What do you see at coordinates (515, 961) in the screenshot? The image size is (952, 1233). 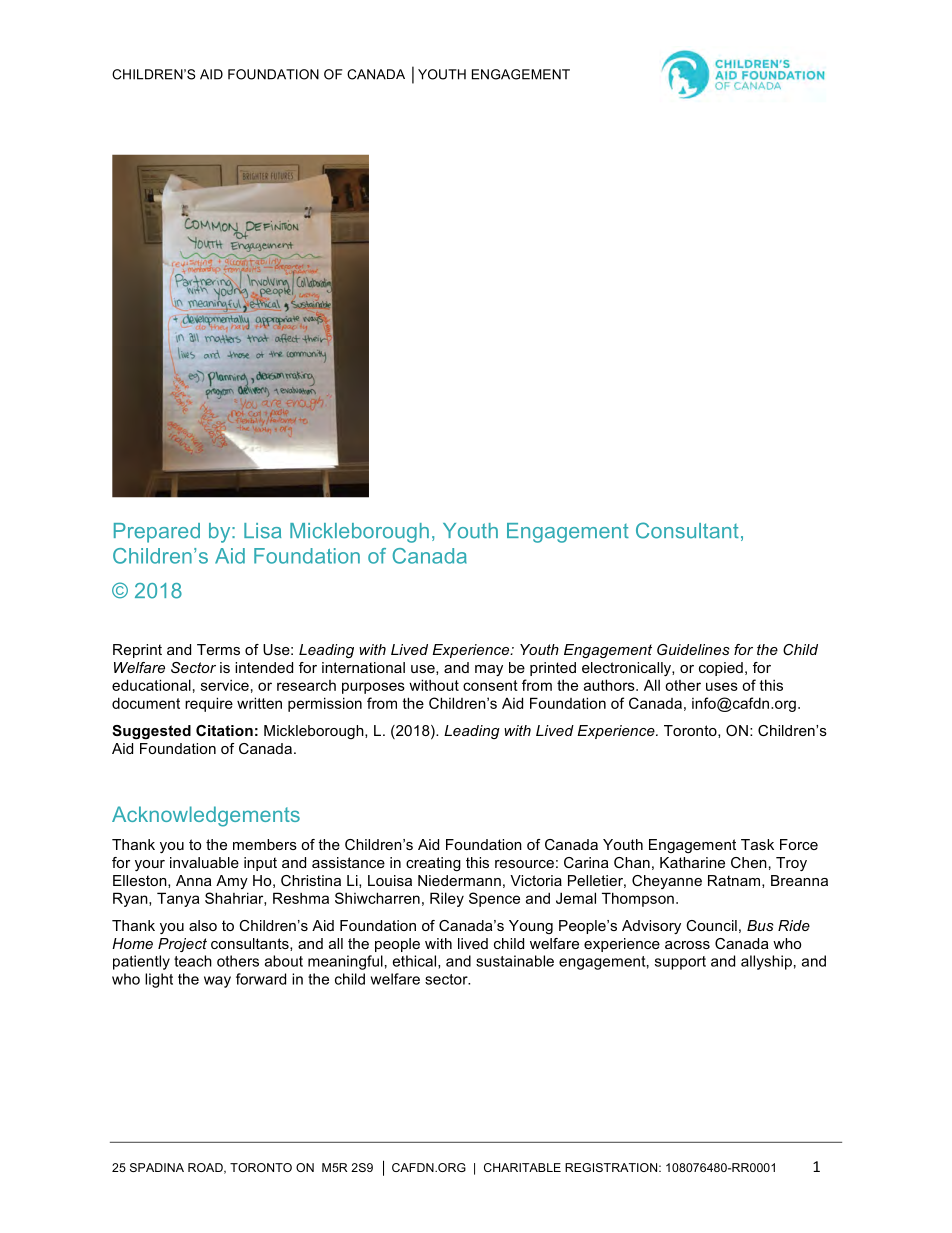 I see `sustainable` at bounding box center [515, 961].
